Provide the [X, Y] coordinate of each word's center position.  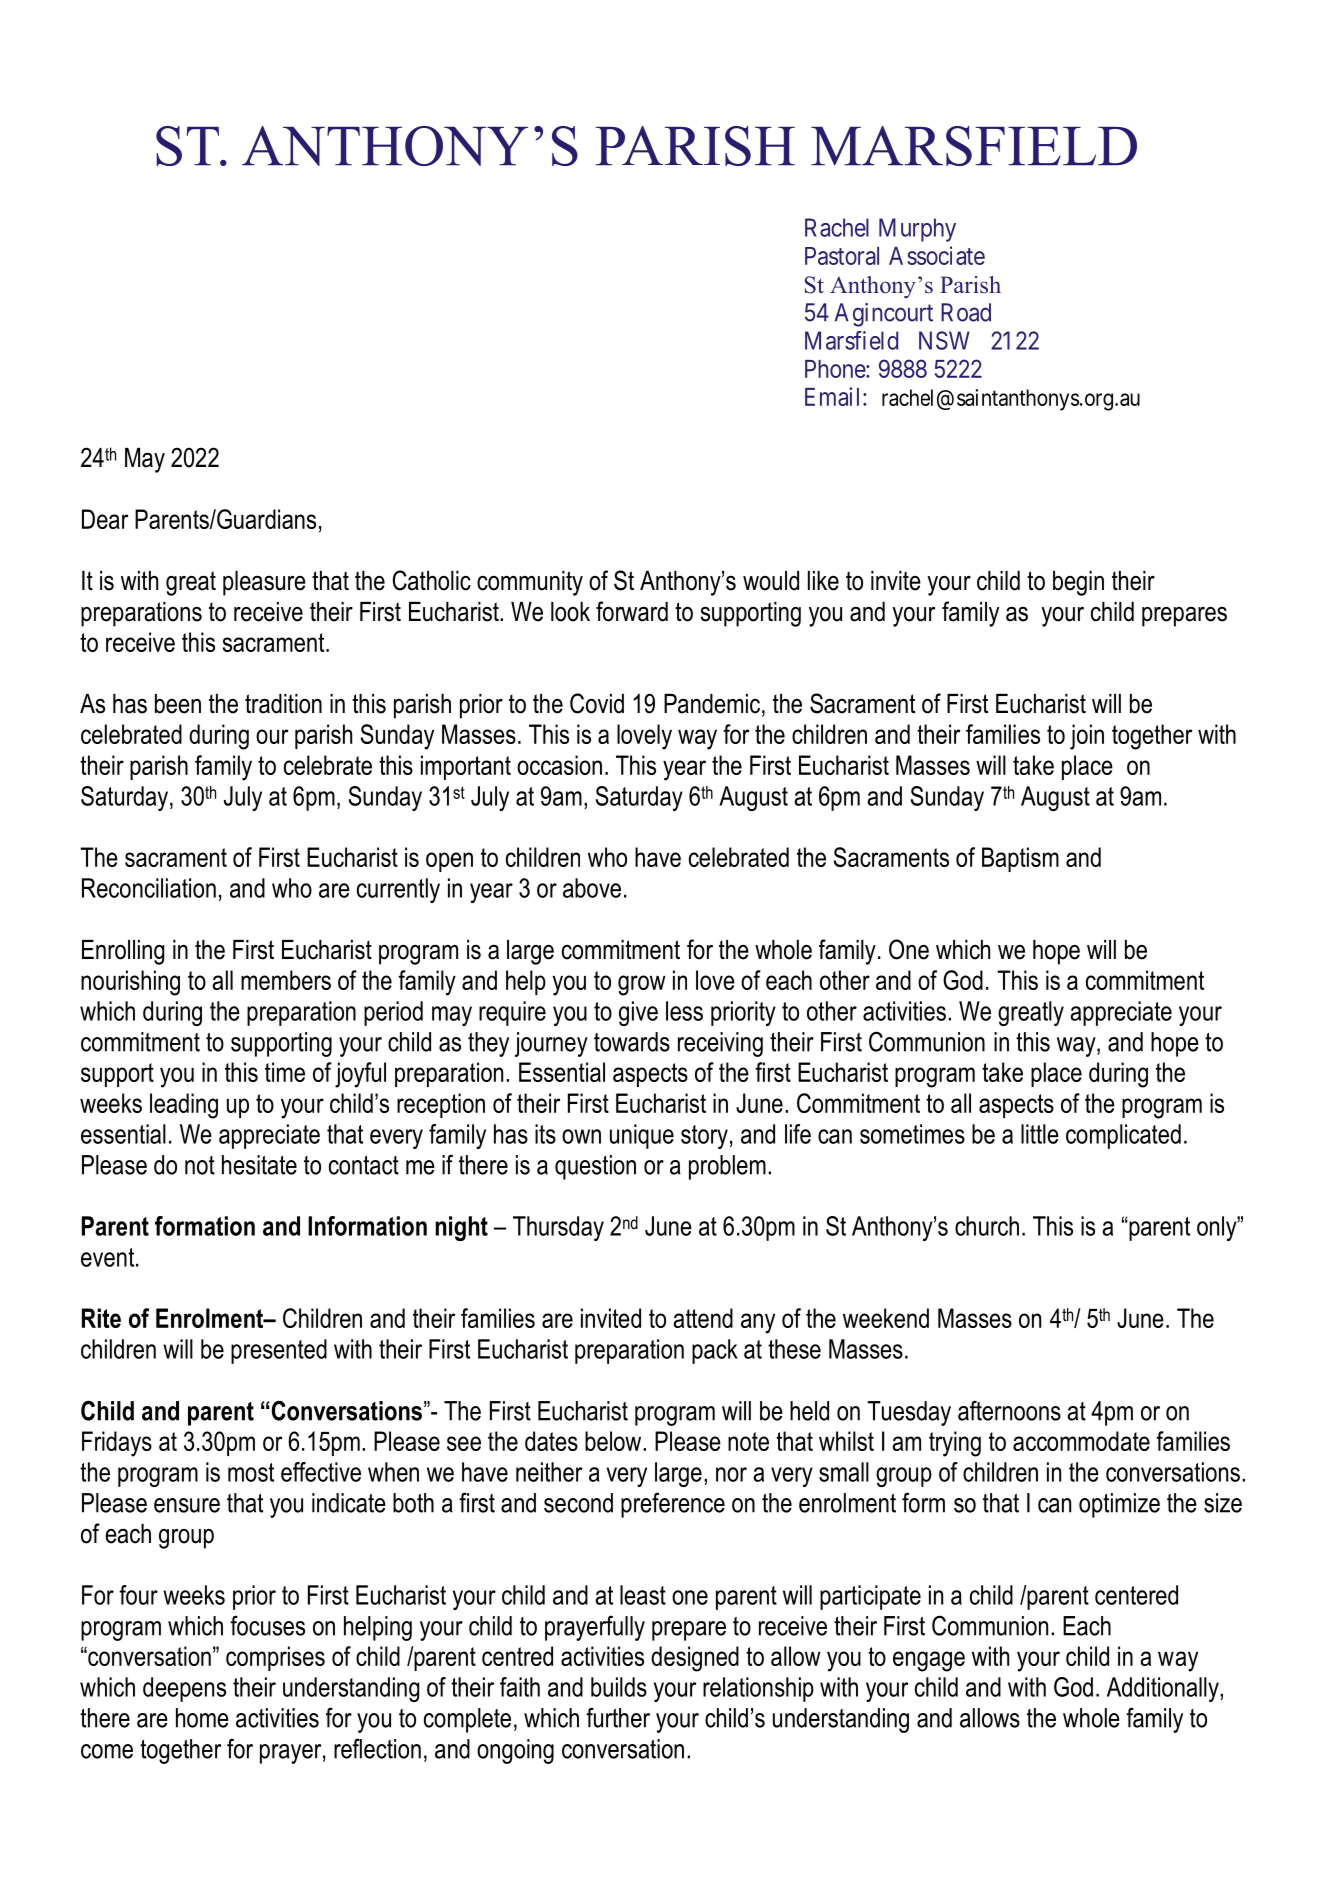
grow [642, 985]
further [618, 1717]
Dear [105, 519]
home [202, 1718]
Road [966, 312]
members [286, 980]
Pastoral [842, 256]
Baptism [1020, 859]
